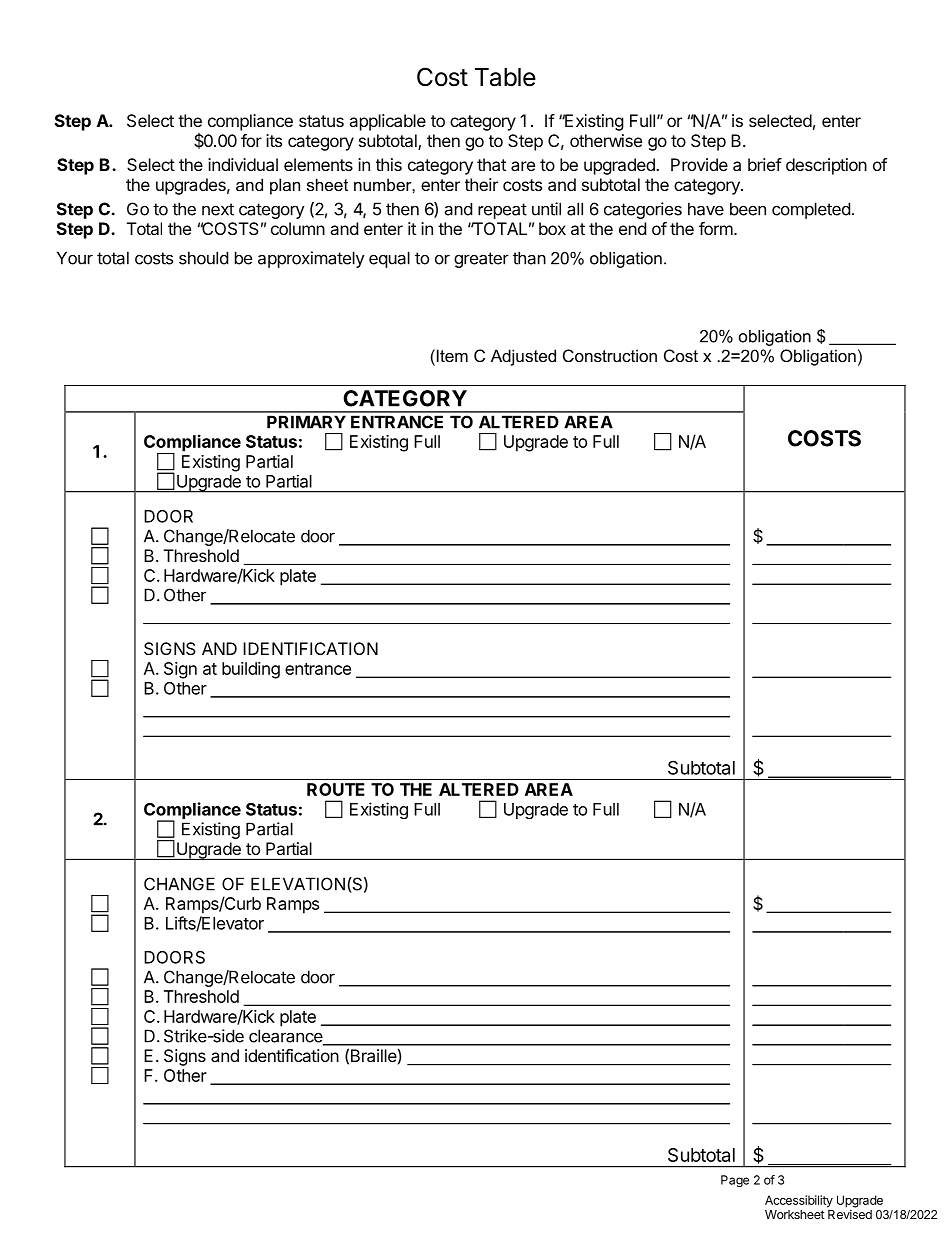  I want to click on brief, so click(765, 164).
